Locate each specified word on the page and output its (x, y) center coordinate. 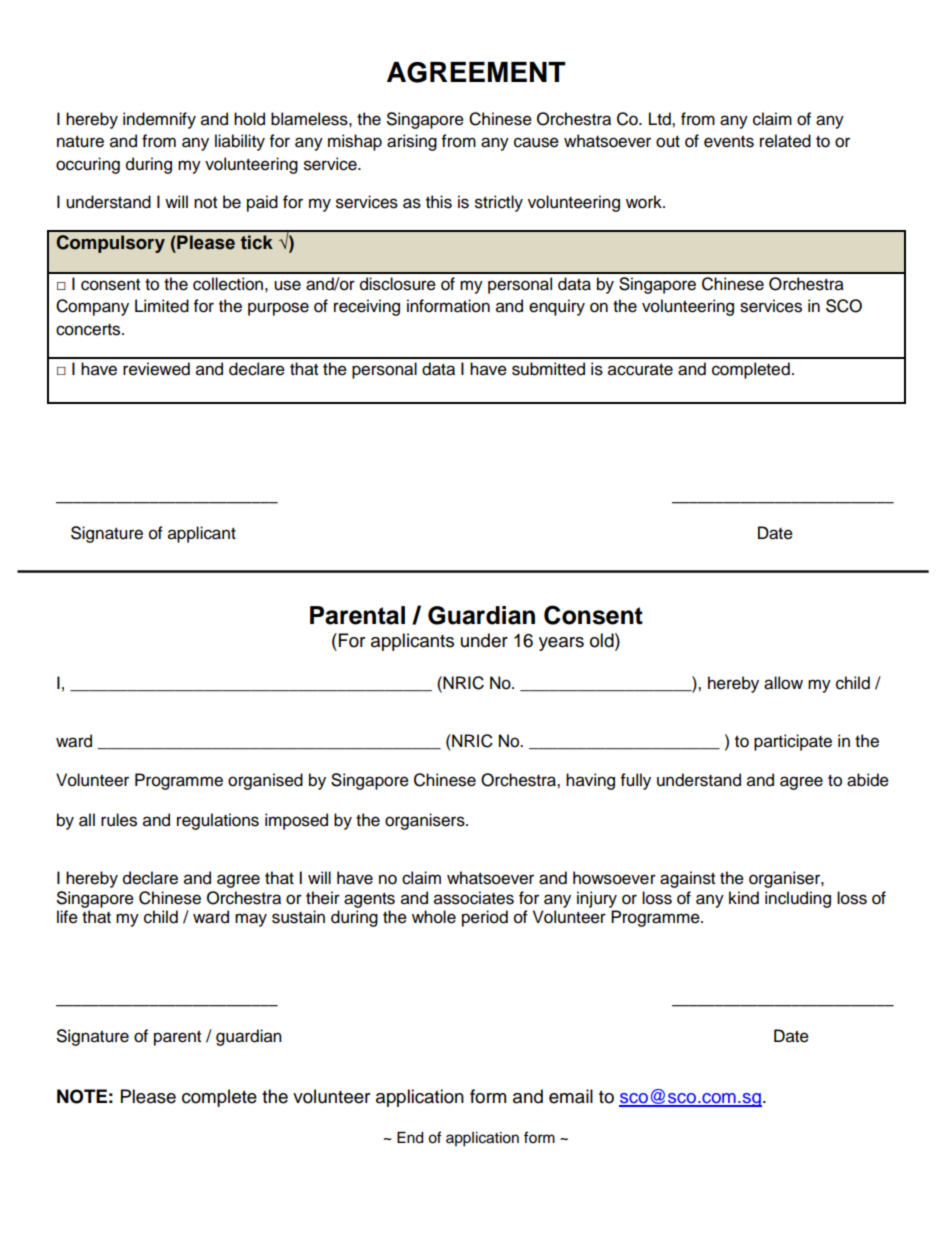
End (410, 1138)
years (561, 644)
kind (744, 898)
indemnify (159, 120)
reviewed (156, 369)
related (785, 141)
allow (783, 683)
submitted (548, 369)
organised (265, 781)
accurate (640, 370)
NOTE (82, 1096)
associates (474, 898)
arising (412, 142)
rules (119, 820)
